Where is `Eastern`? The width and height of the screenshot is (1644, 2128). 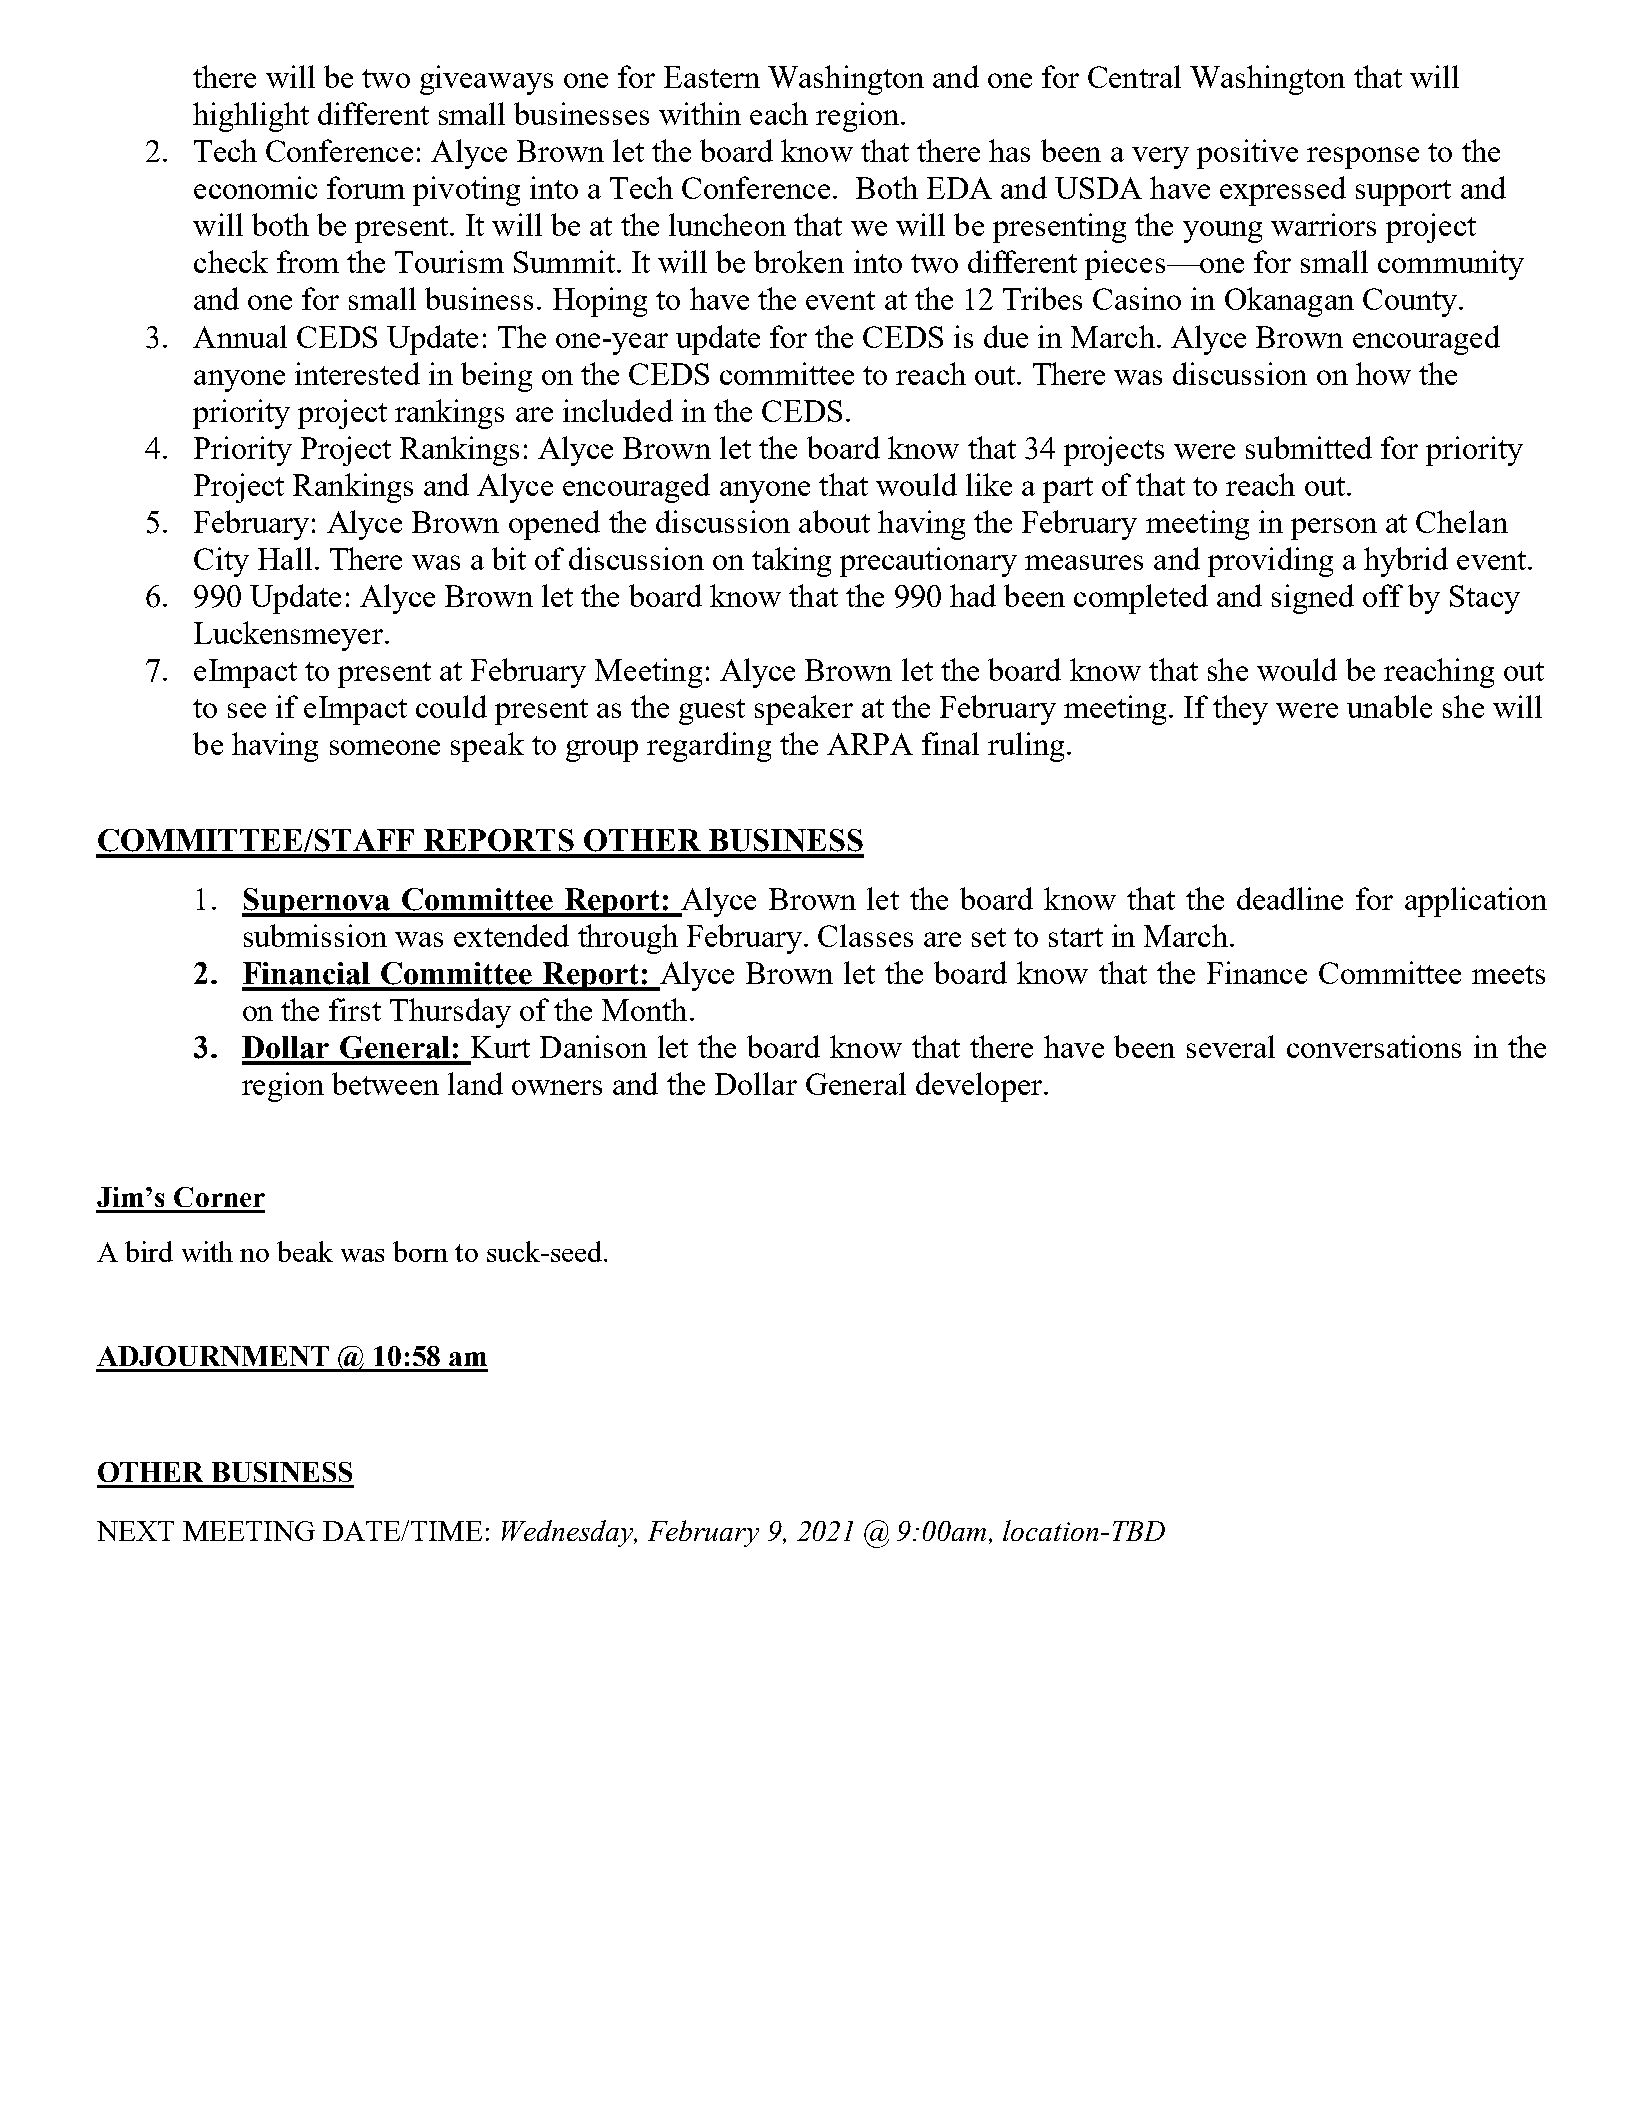
Eastern is located at coordinates (712, 77).
